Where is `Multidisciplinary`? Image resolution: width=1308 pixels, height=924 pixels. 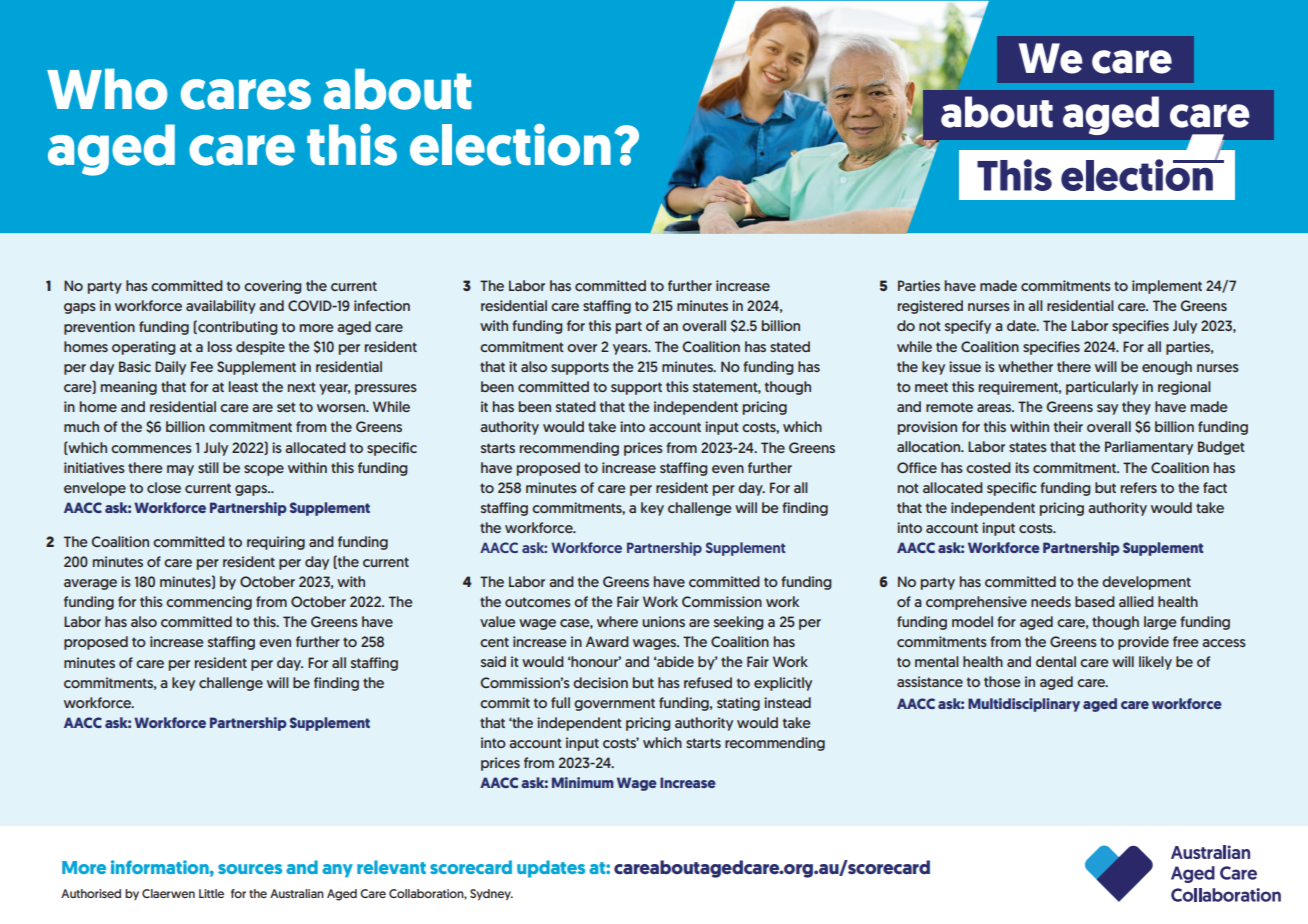
Multidisciplinary is located at coordinates (1024, 705).
